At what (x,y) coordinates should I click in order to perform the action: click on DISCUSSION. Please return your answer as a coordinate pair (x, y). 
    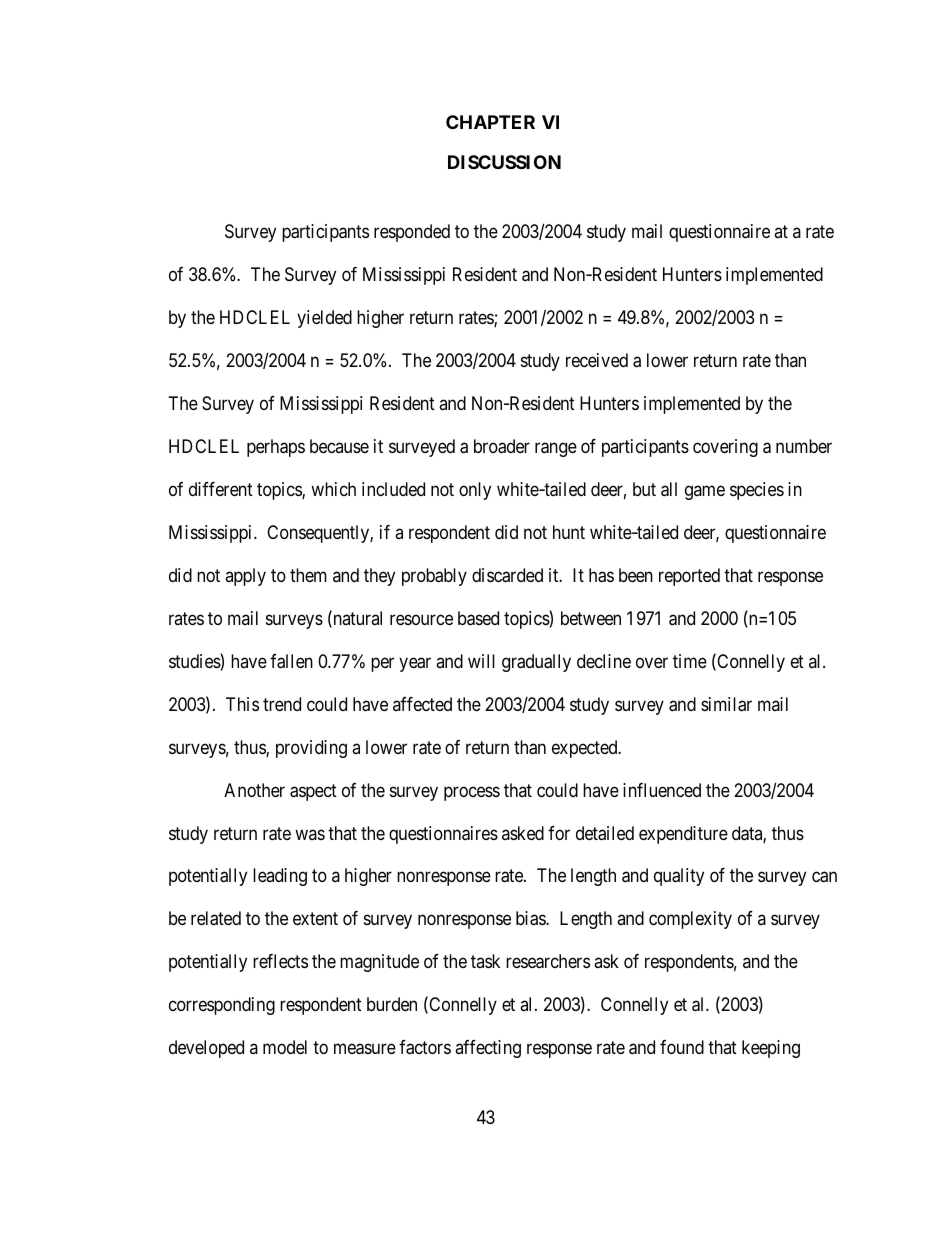
    Looking at the image, I should click on (504, 162).
